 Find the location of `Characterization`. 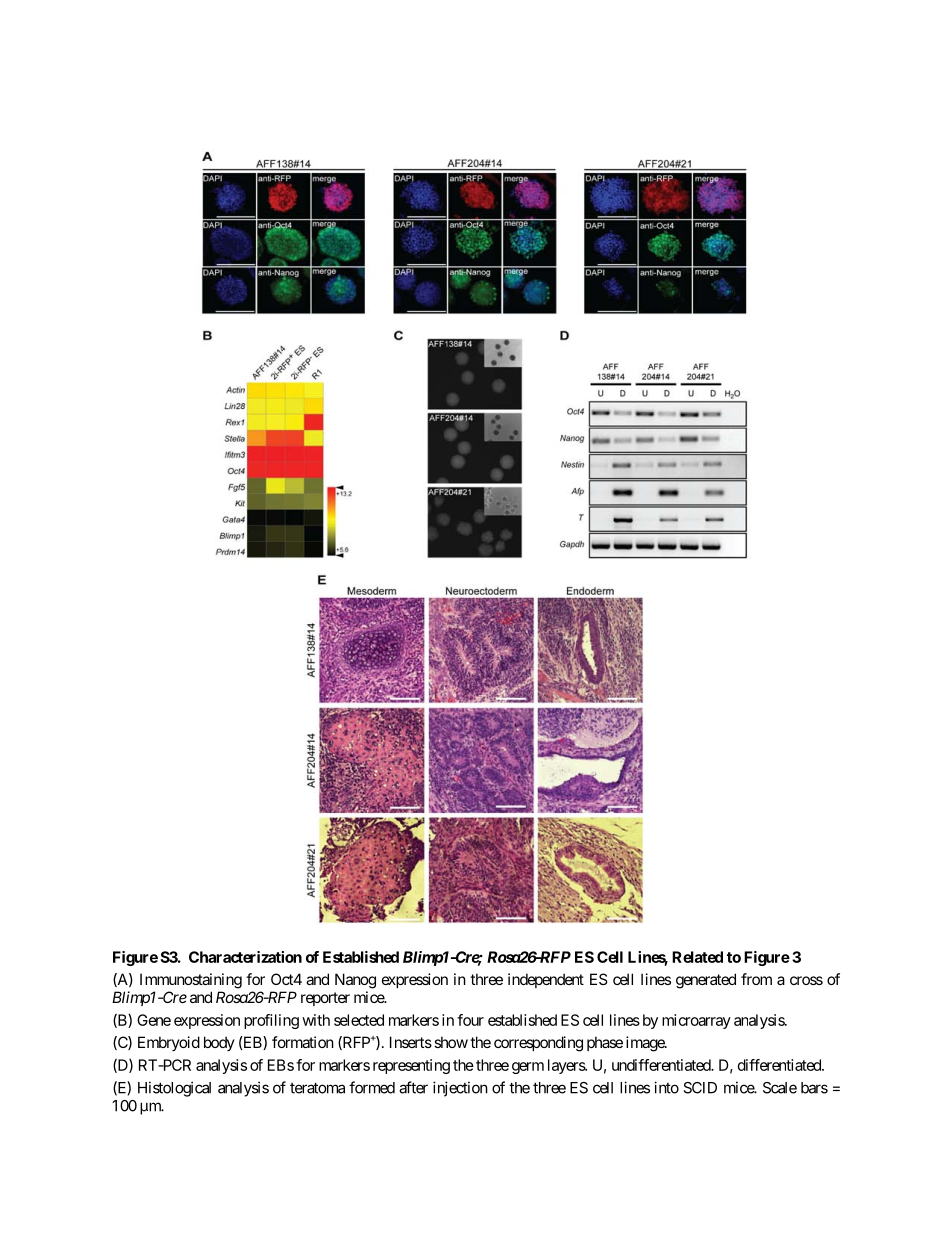

Characterization is located at coordinates (245, 957).
